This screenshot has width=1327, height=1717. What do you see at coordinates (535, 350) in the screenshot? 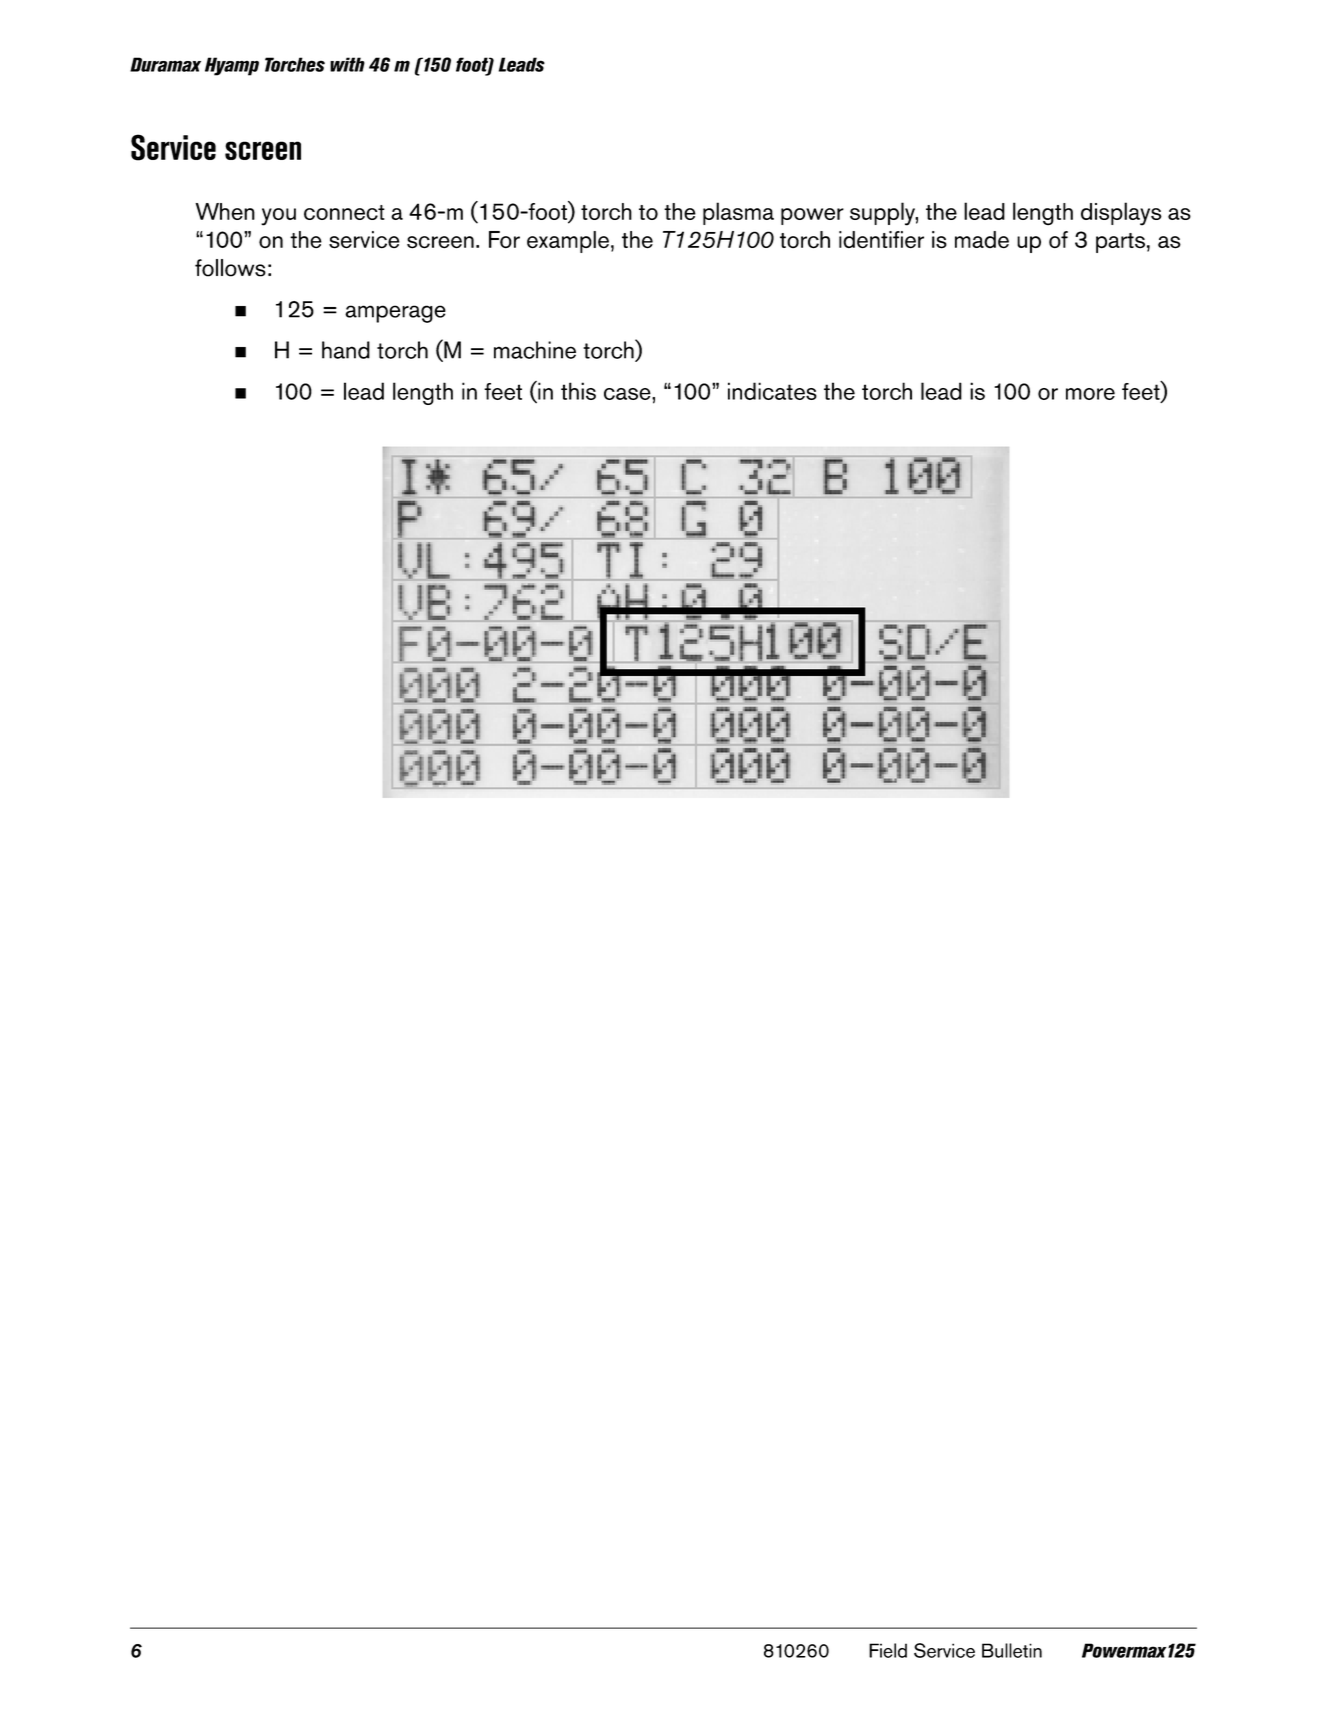
I see `machine` at bounding box center [535, 350].
